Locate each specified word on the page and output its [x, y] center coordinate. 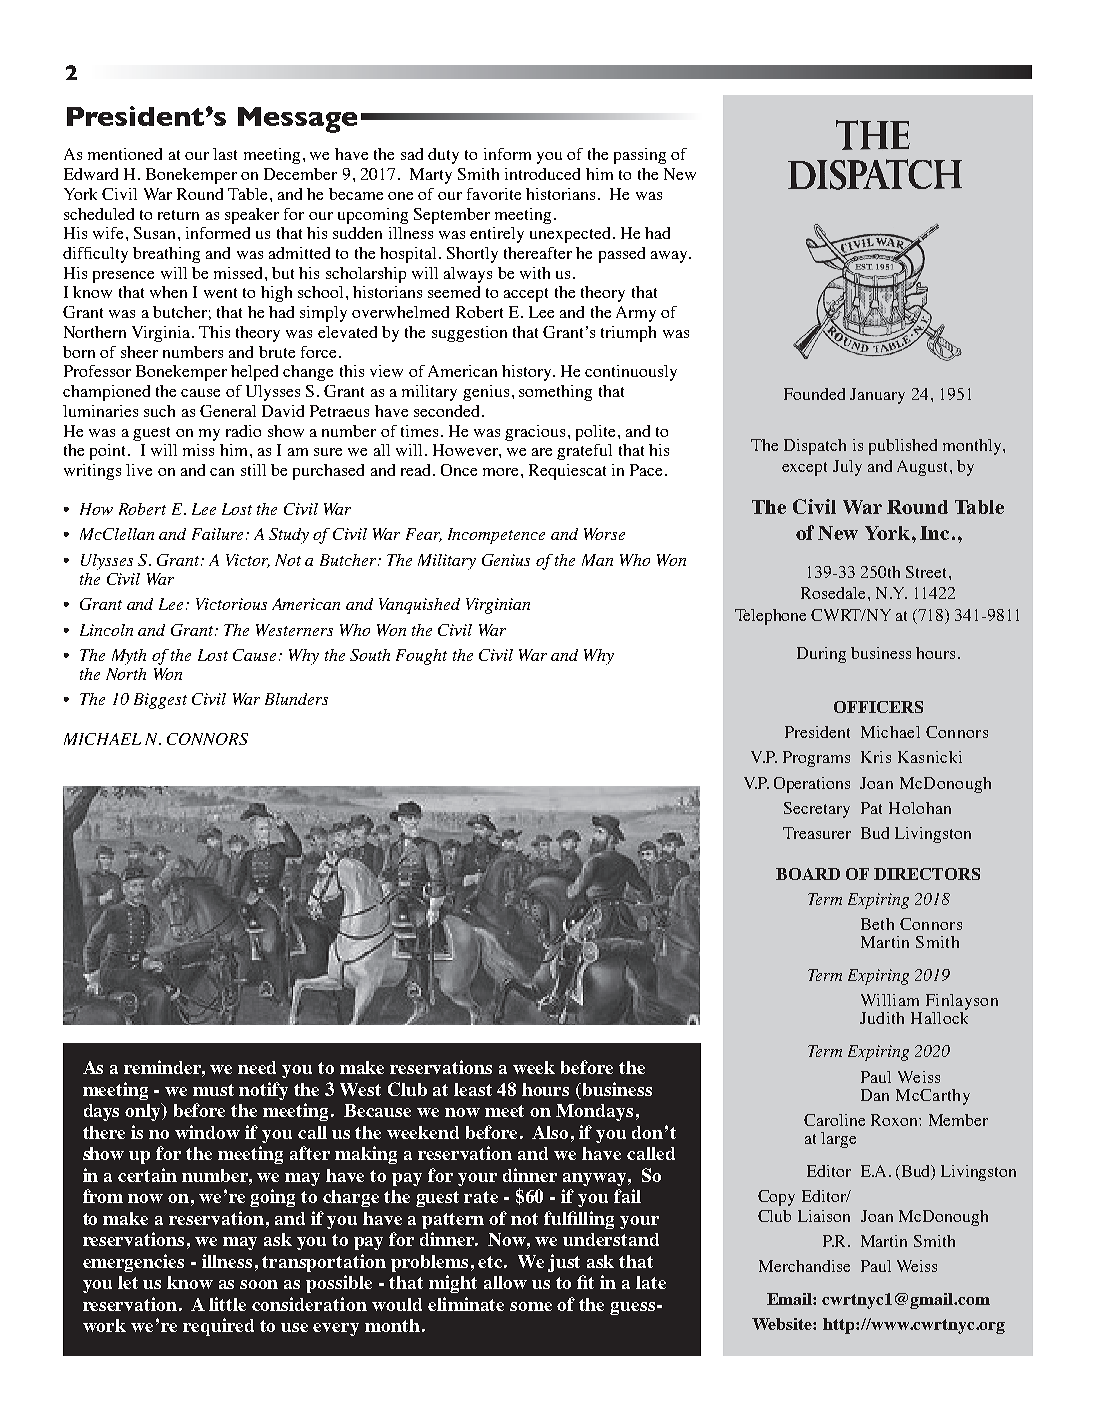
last [225, 154]
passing [640, 156]
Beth [877, 924]
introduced [542, 174]
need [257, 1067]
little [227, 1304]
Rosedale [833, 593]
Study [289, 536]
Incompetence [496, 536]
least [473, 1089]
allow [505, 1282]
